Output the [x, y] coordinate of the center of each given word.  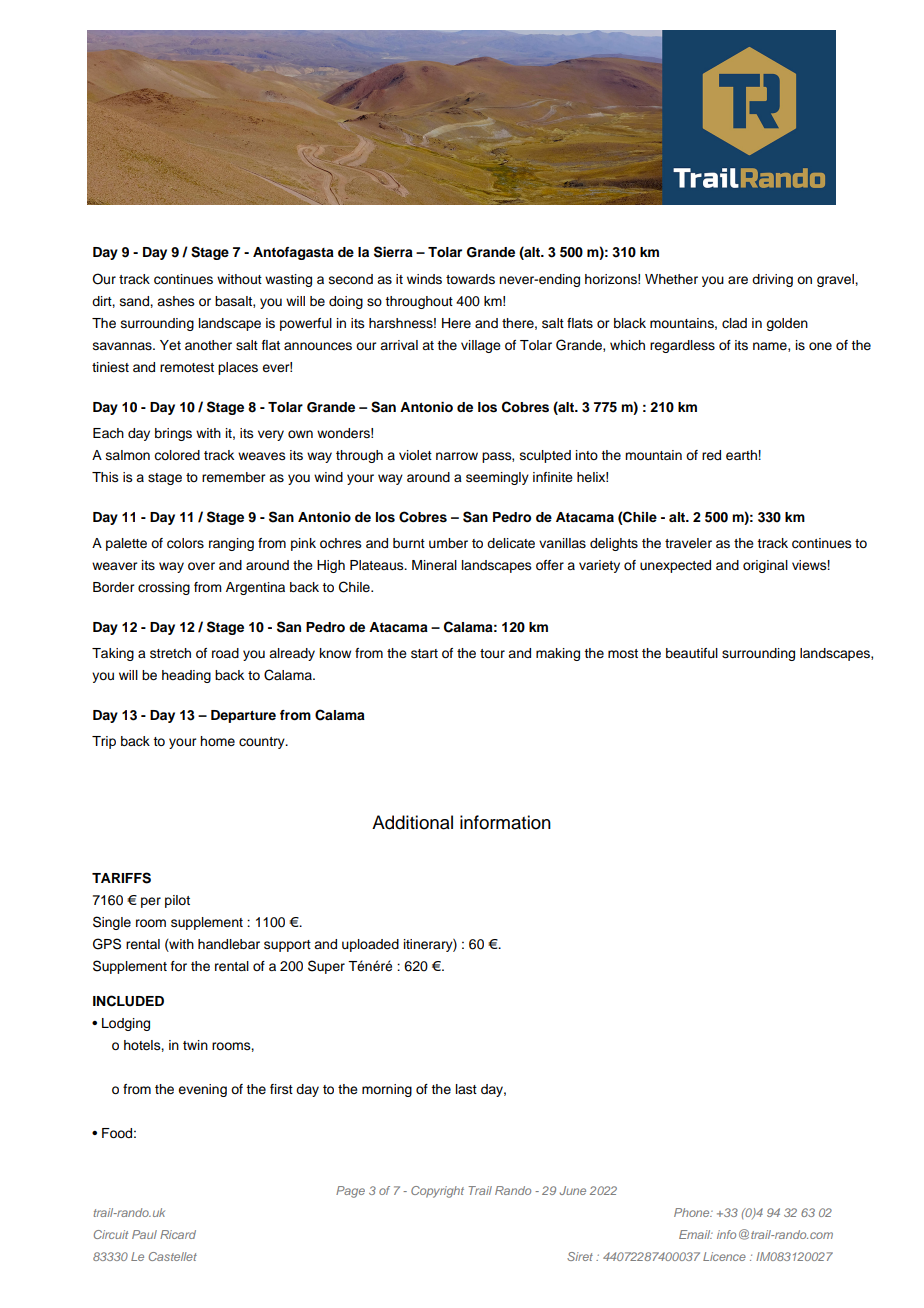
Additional [412, 822]
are [738, 280]
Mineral [434, 565]
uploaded [370, 945]
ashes [176, 301]
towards [470, 279]
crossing [164, 588]
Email [696, 1234]
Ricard [178, 1234]
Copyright [437, 1192]
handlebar [229, 944]
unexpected [675, 566]
